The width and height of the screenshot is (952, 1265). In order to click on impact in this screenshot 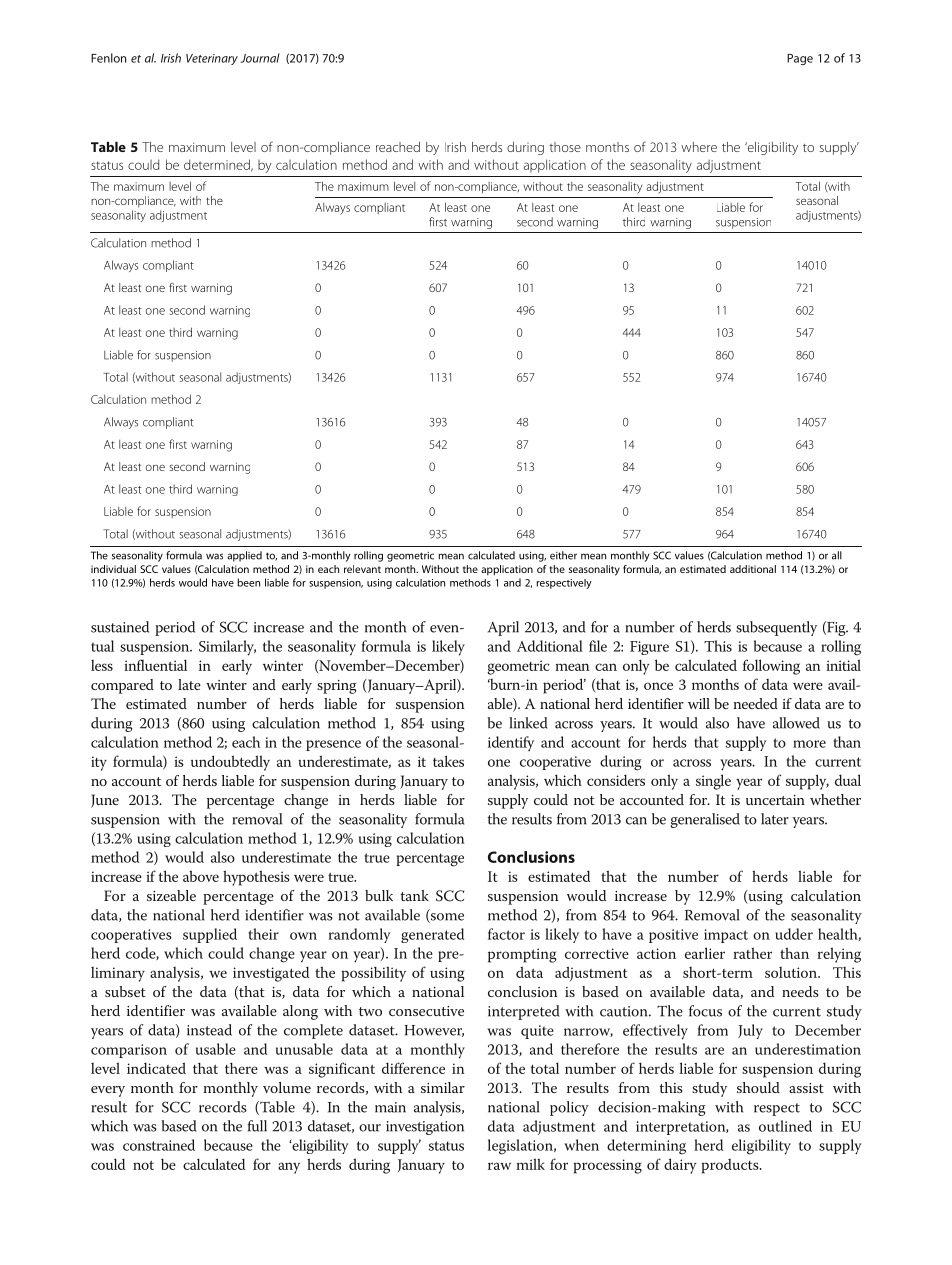, I will do `click(726, 936)`.
